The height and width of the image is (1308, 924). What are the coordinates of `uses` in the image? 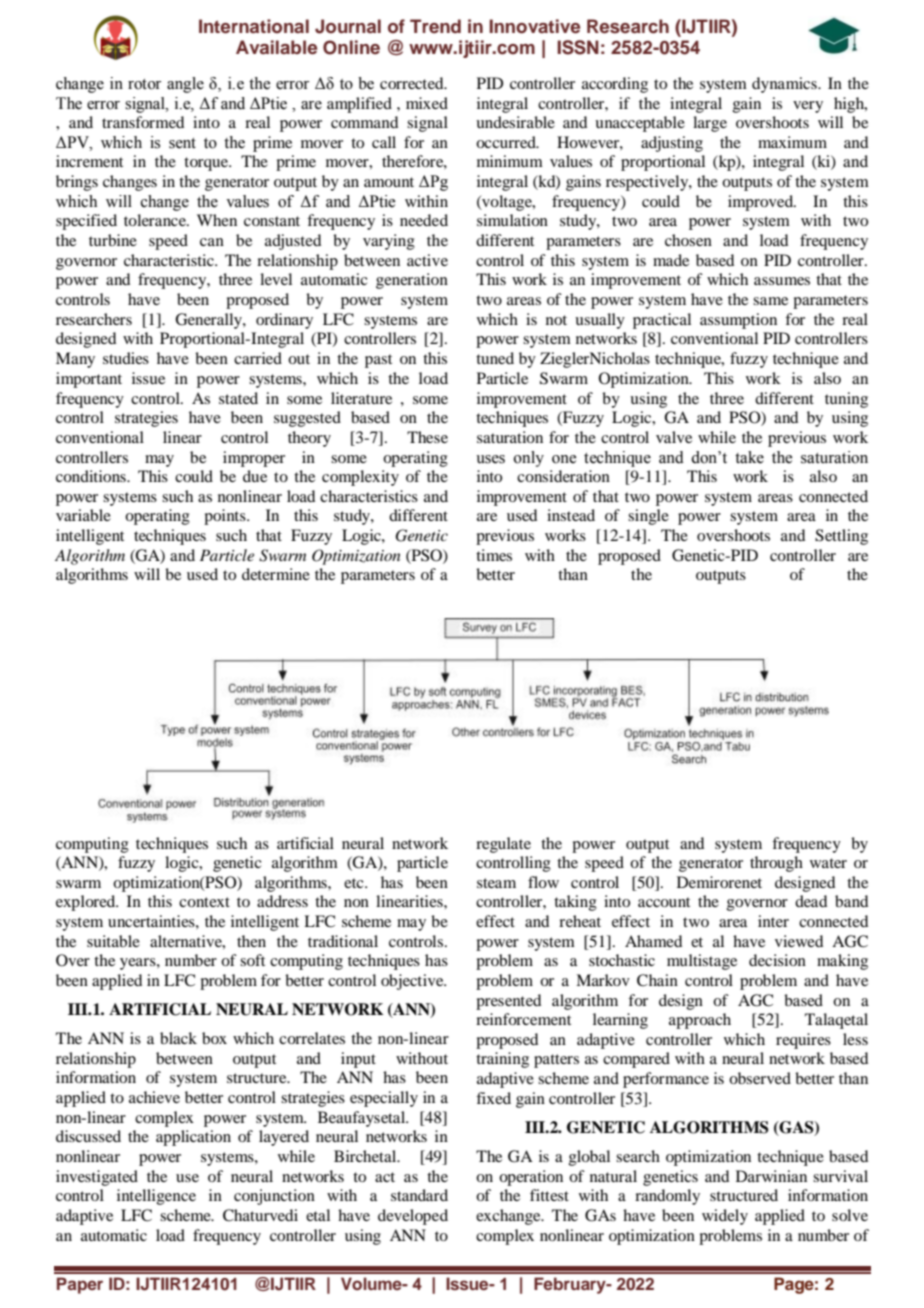 It's located at (490, 459).
